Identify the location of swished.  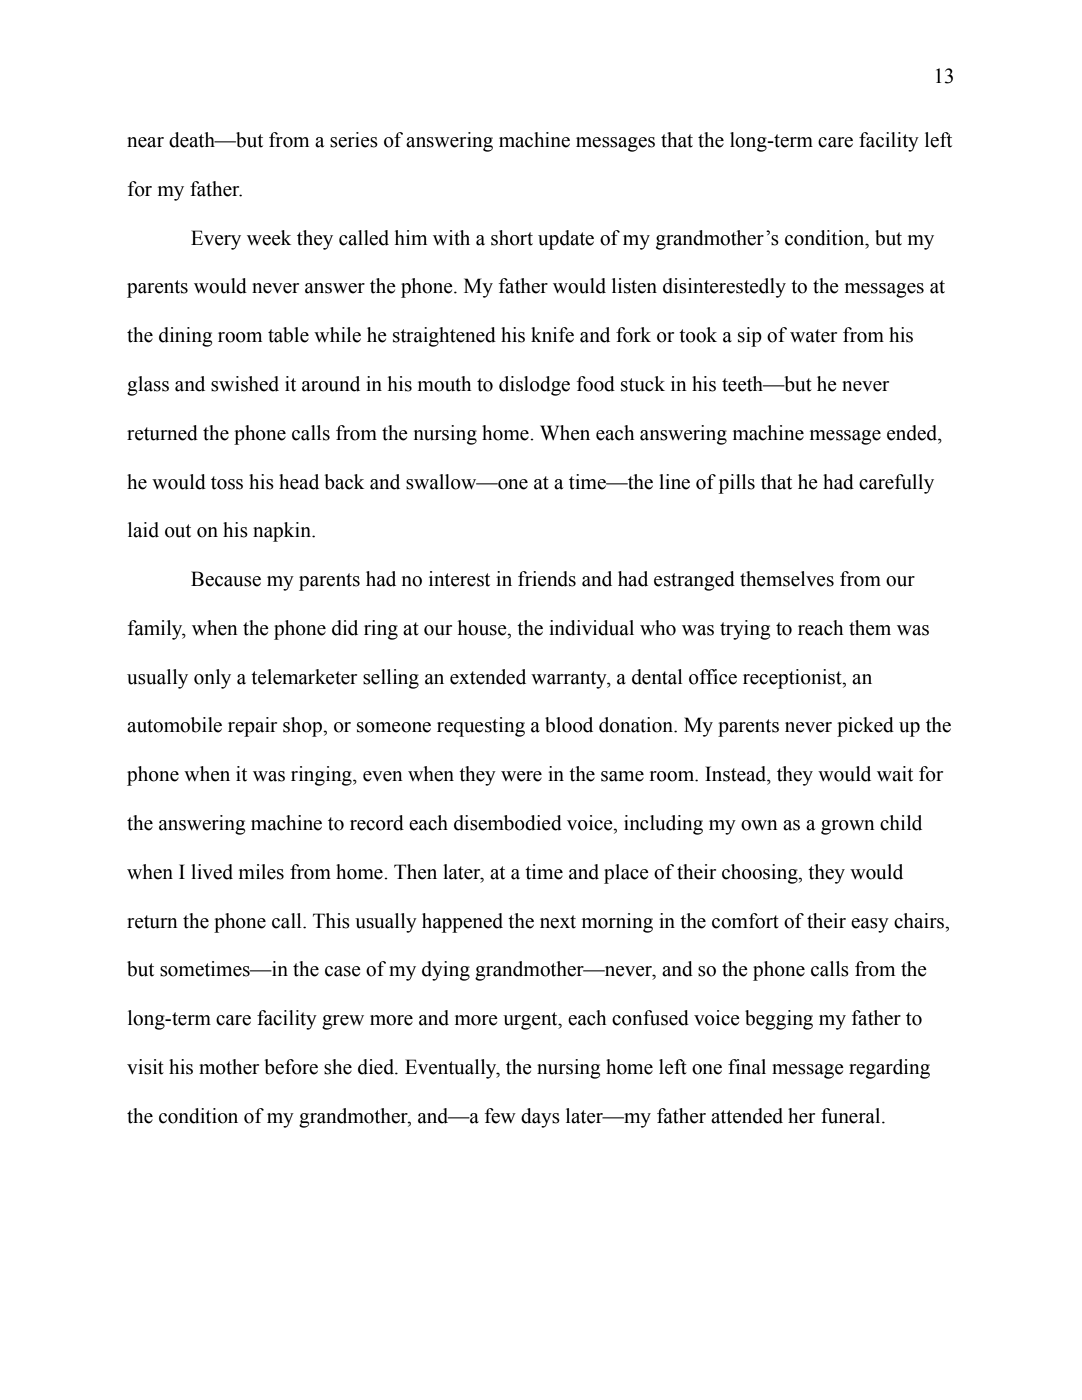
(245, 384).
